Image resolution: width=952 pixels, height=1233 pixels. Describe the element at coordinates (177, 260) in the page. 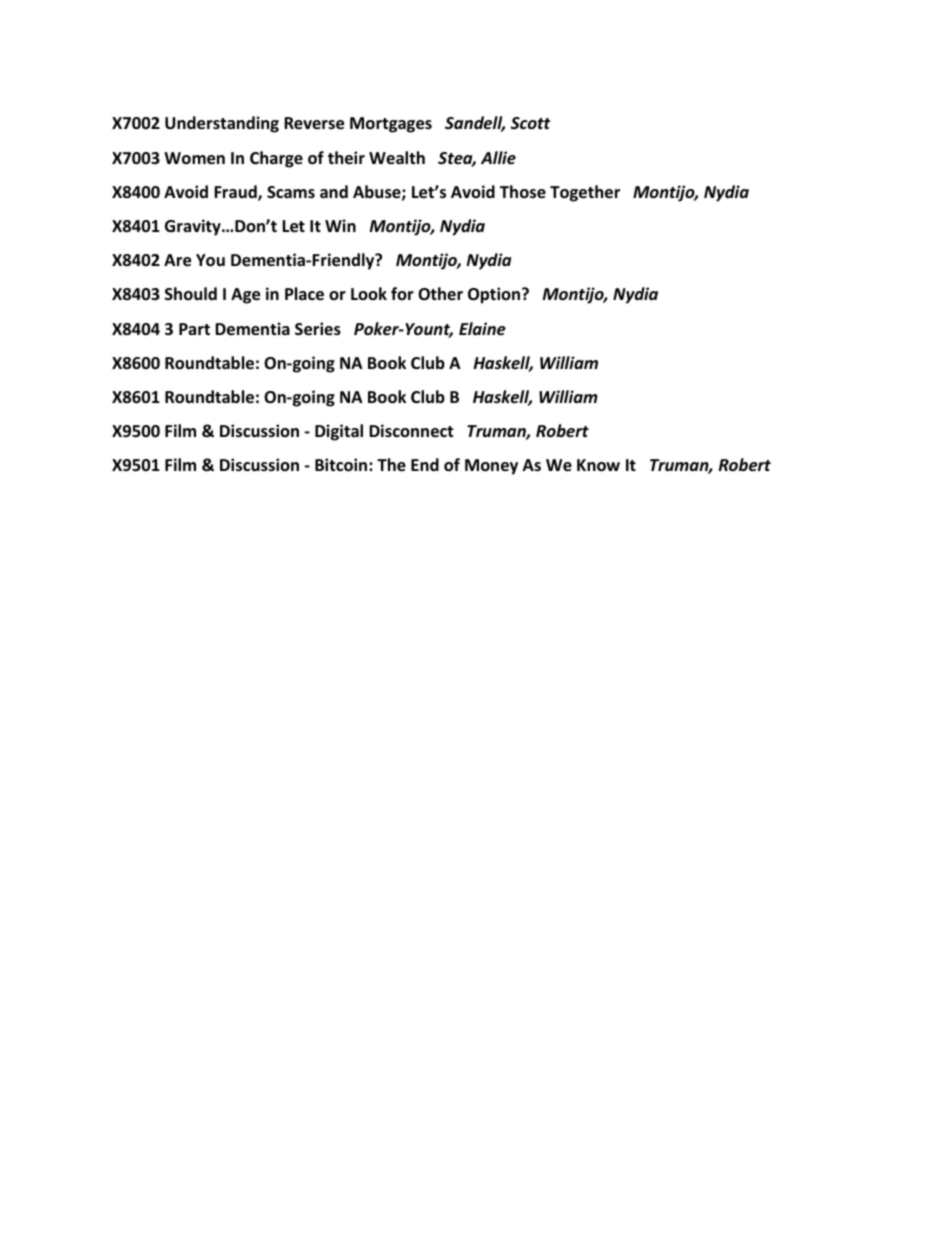

I see `Are` at that location.
